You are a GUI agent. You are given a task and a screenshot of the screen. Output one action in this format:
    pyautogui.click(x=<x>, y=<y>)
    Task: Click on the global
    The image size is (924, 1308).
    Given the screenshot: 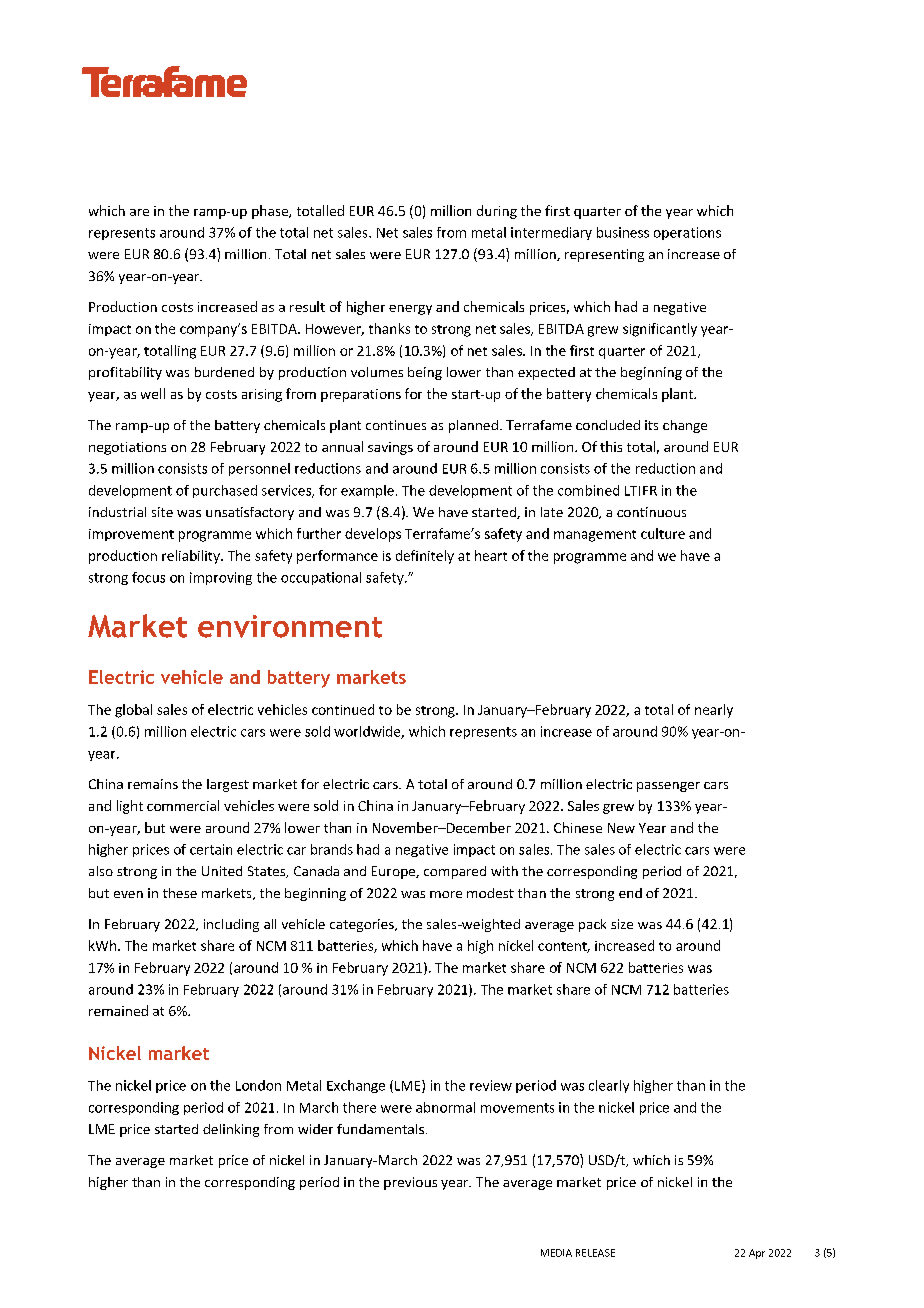 What is the action you would take?
    pyautogui.click(x=133, y=711)
